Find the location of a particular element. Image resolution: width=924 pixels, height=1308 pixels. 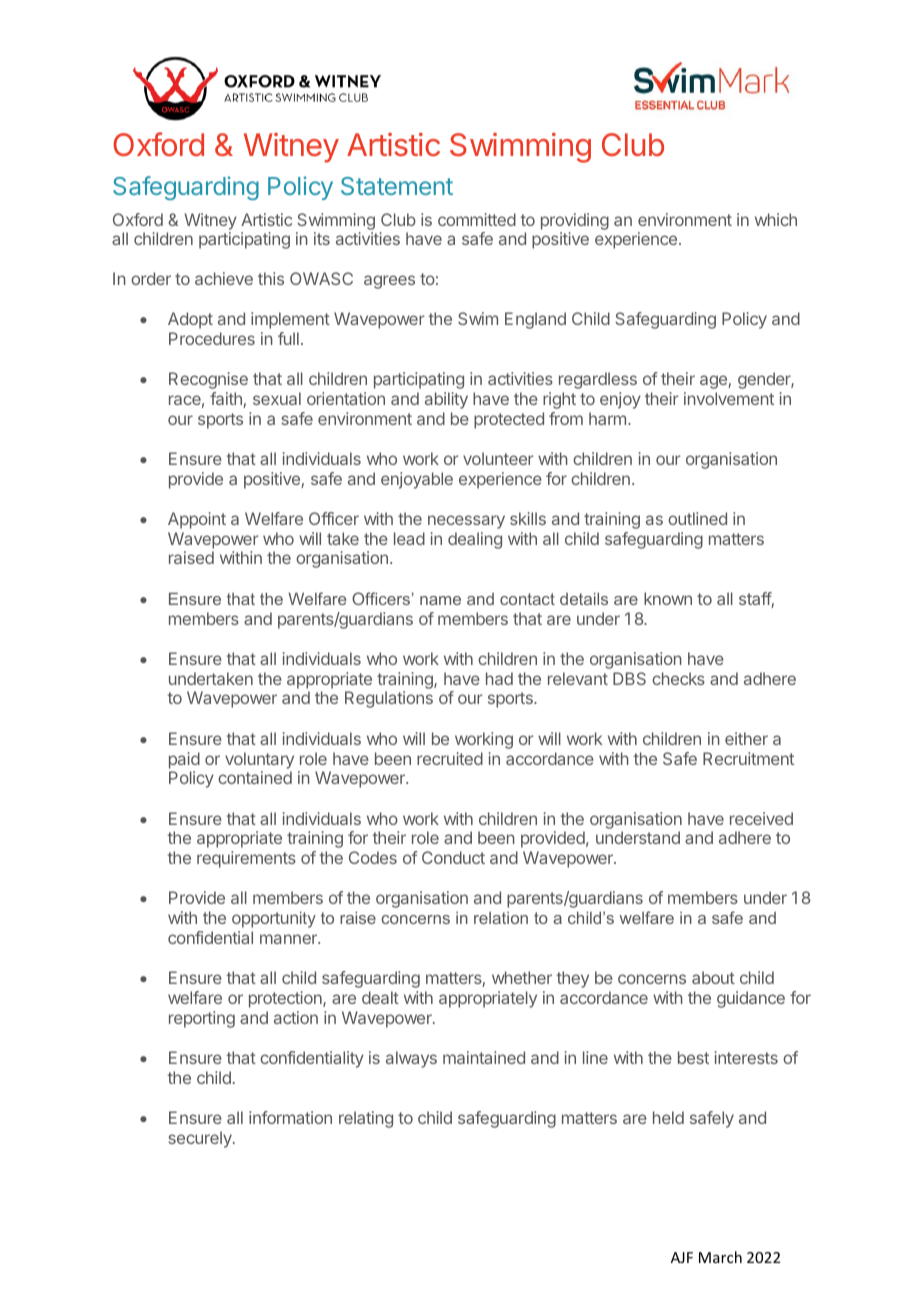

achieve is located at coordinates (224, 278).
